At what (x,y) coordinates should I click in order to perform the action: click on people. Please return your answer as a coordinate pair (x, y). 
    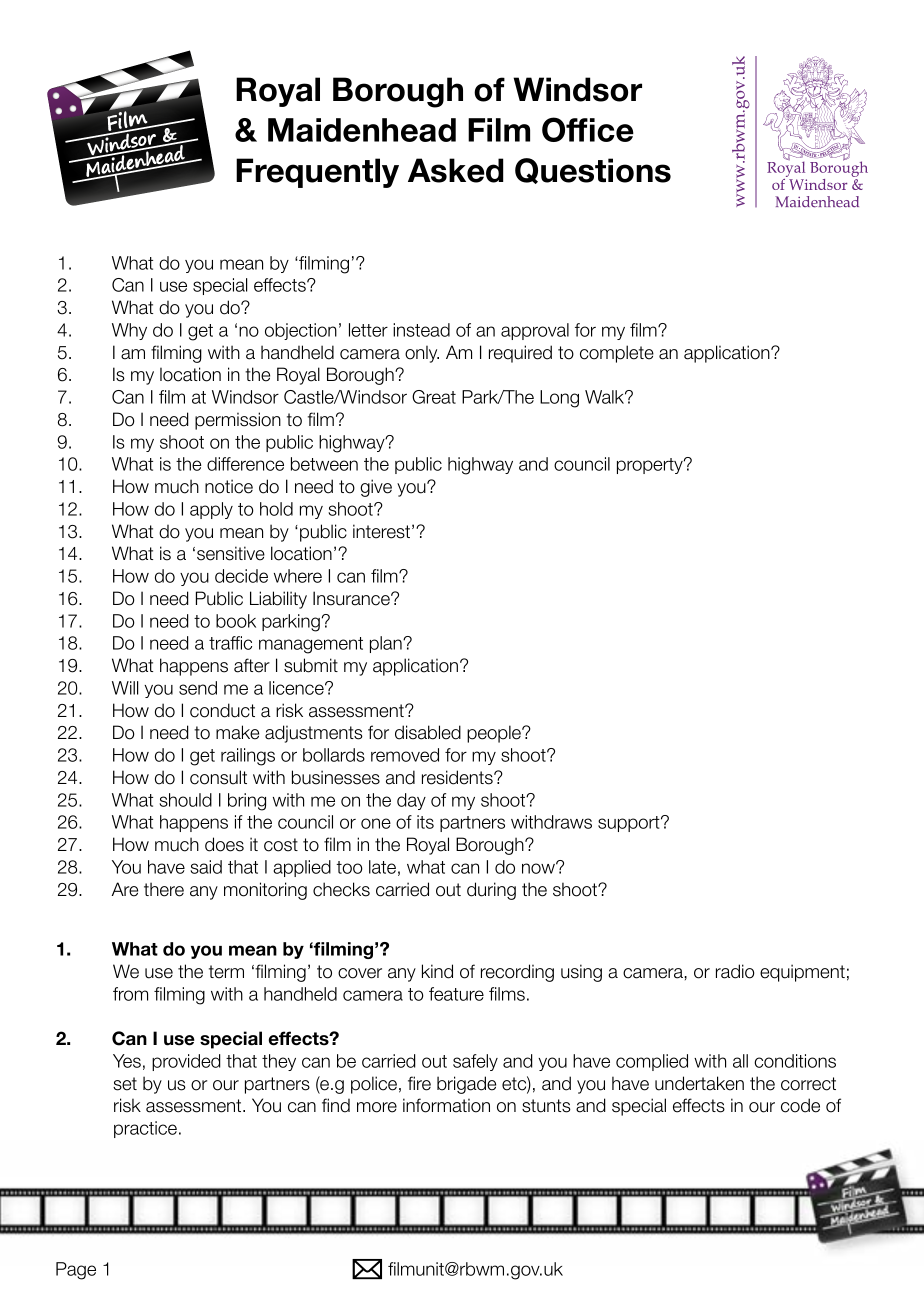
    Looking at the image, I should click on (495, 734).
